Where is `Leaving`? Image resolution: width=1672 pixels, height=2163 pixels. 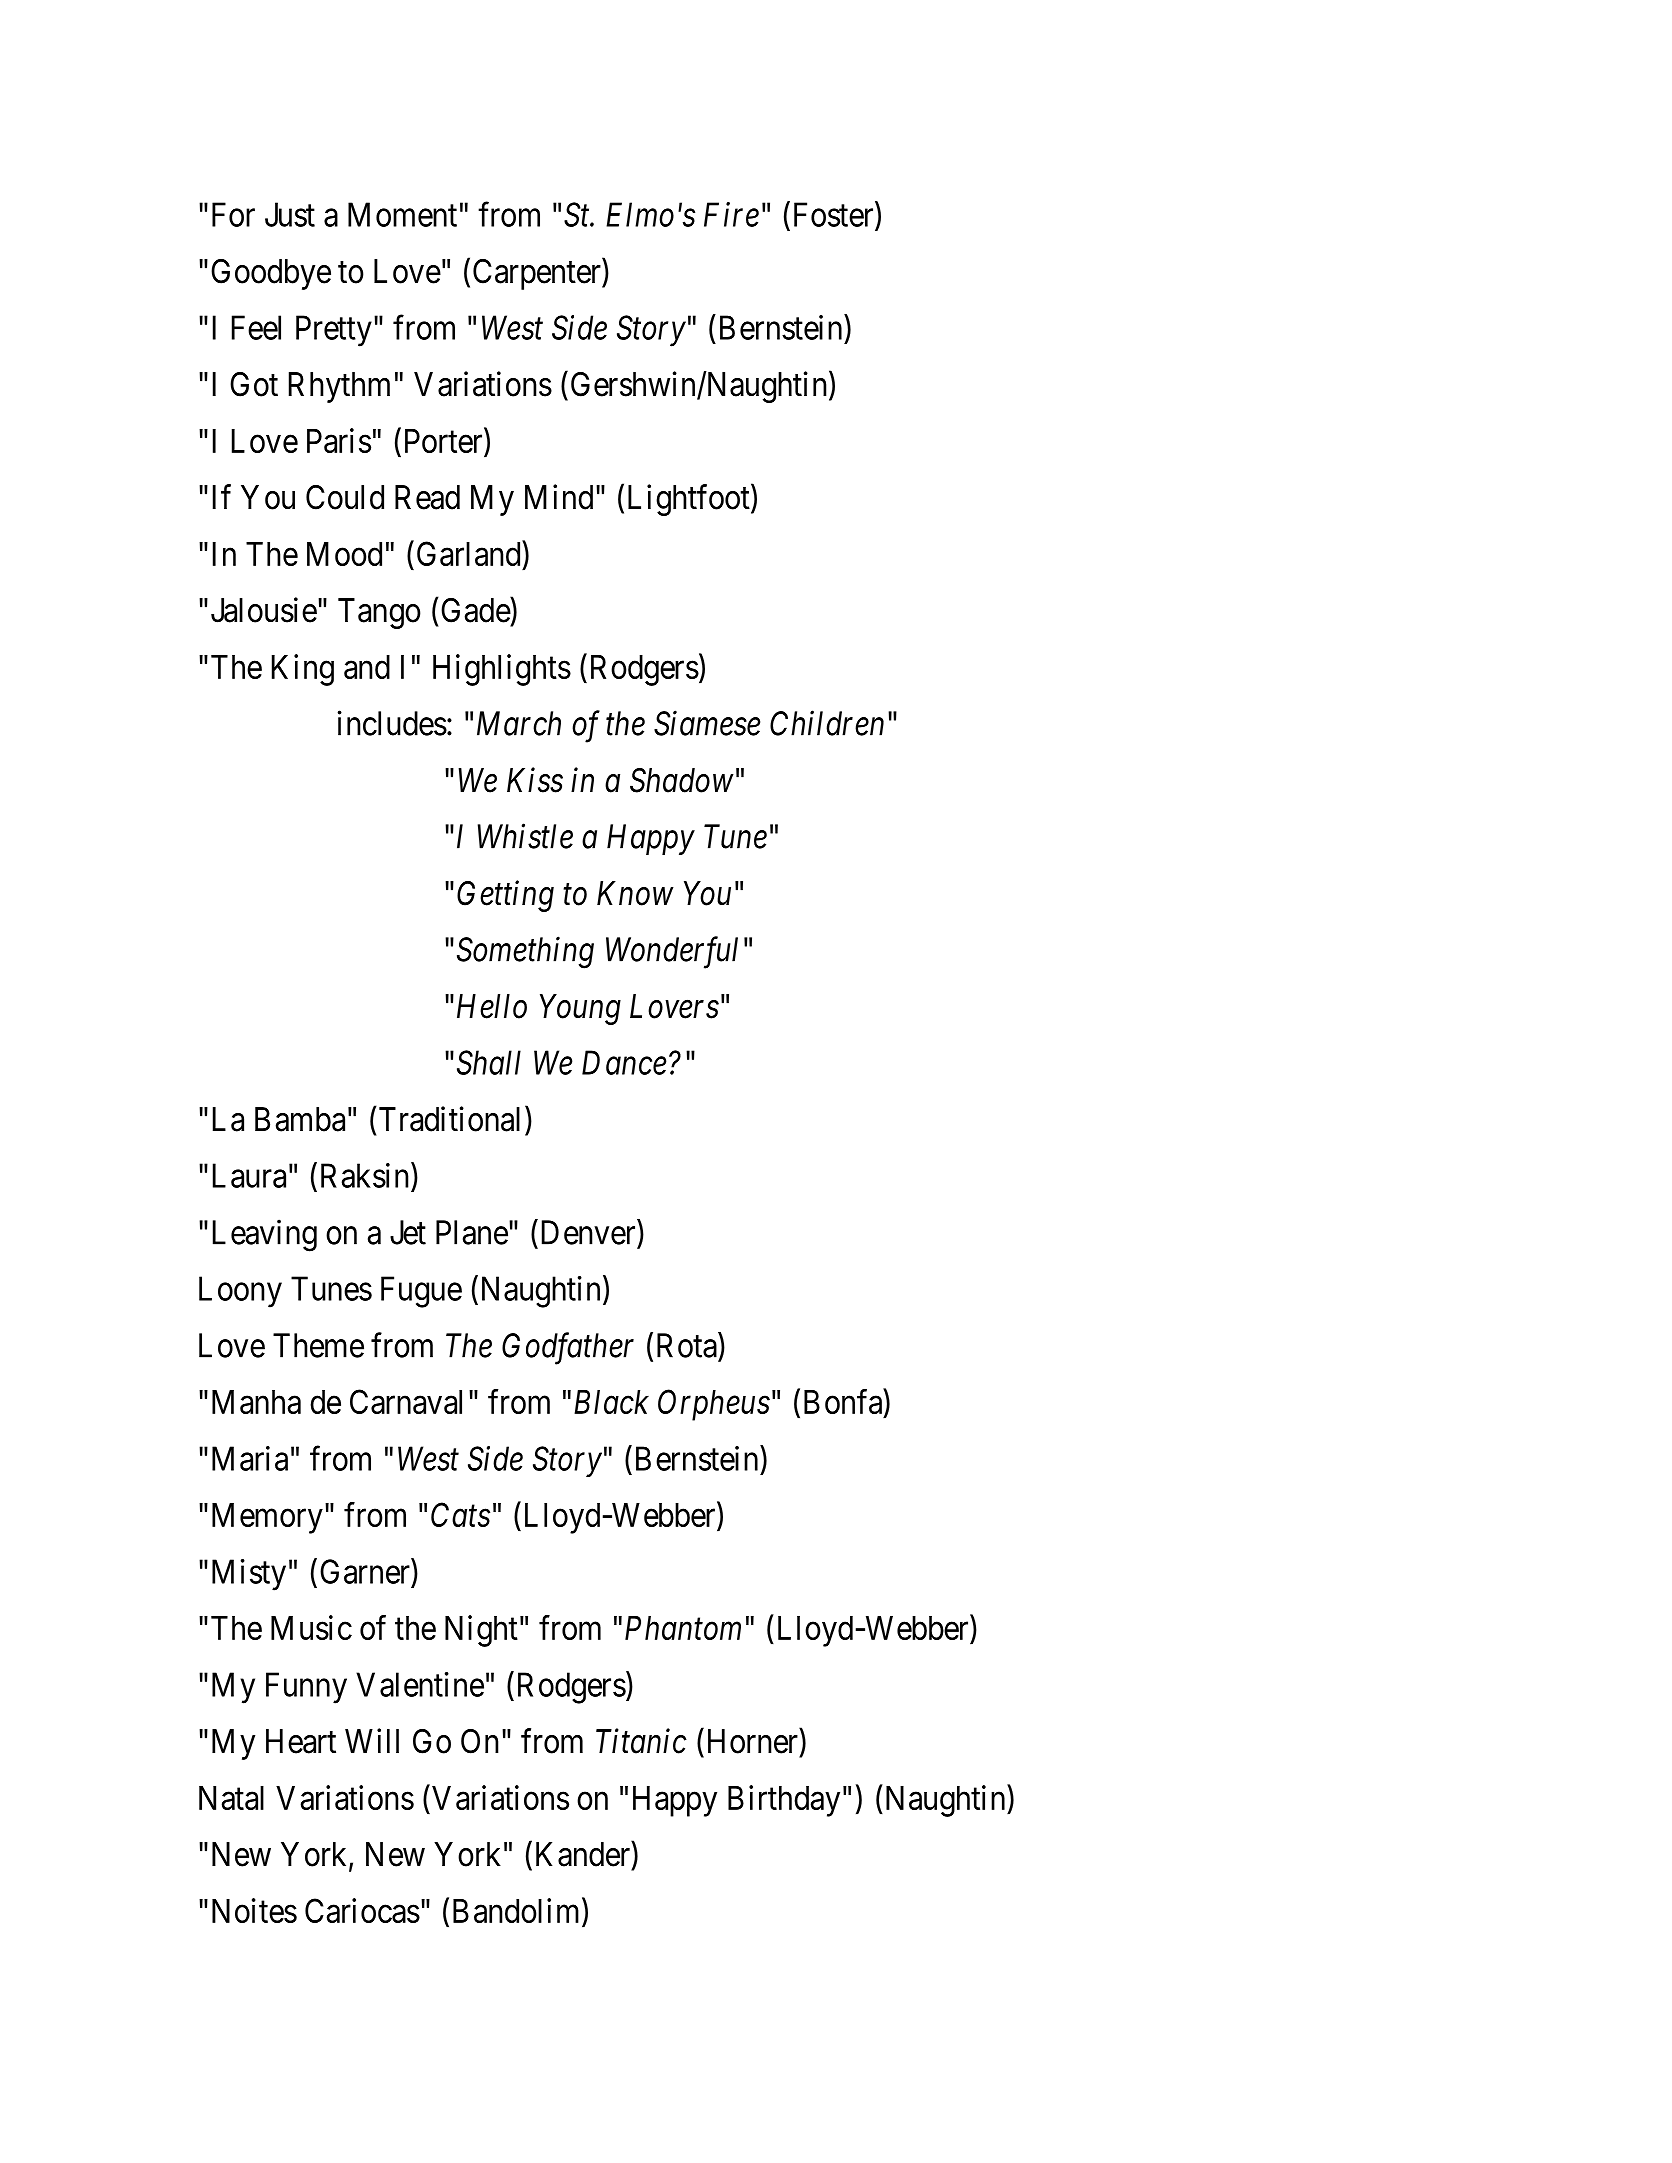
Leaving is located at coordinates (265, 1235).
